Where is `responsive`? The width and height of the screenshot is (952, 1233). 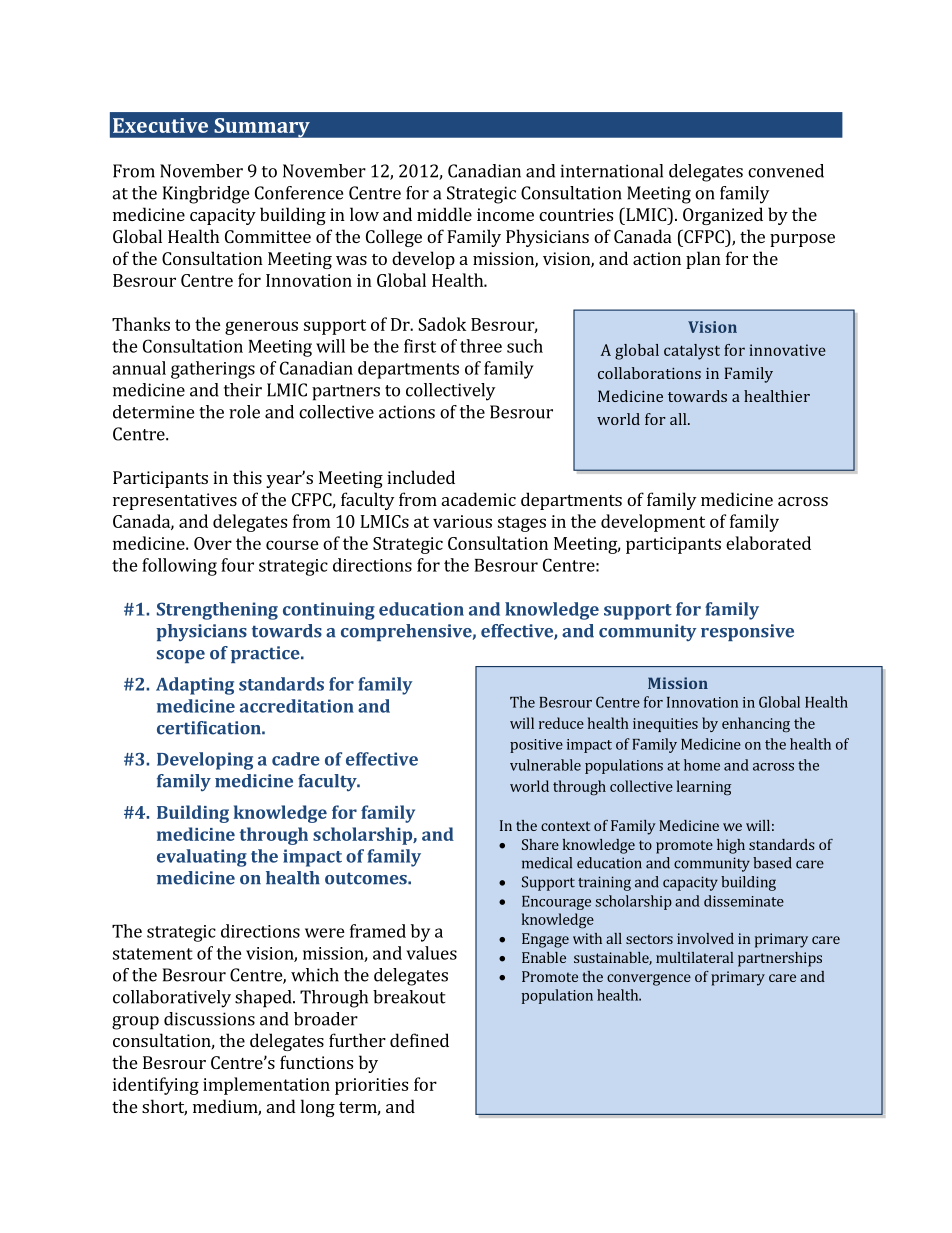
responsive is located at coordinates (747, 632).
